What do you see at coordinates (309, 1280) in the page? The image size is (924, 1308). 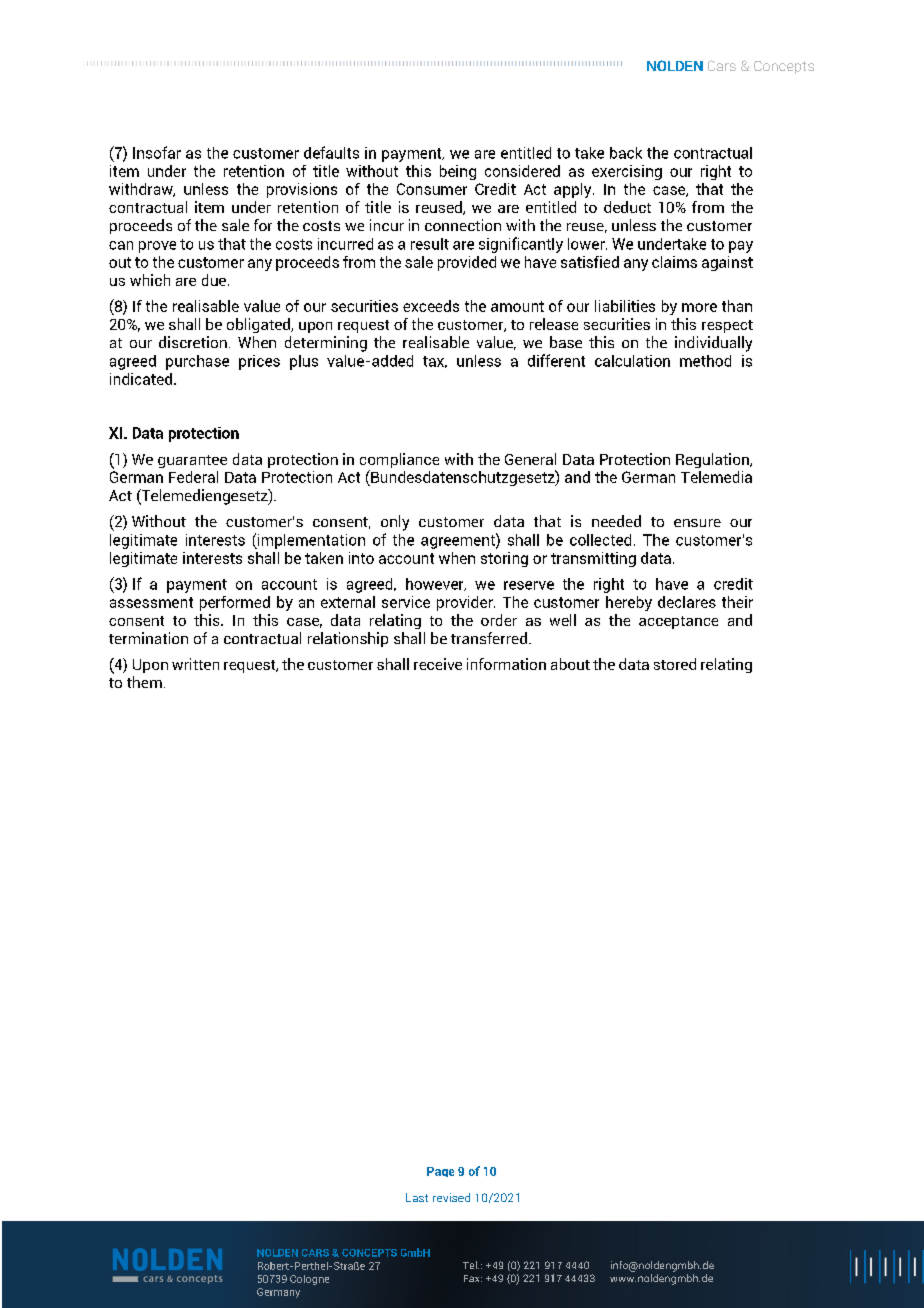 I see `Cologne` at bounding box center [309, 1280].
